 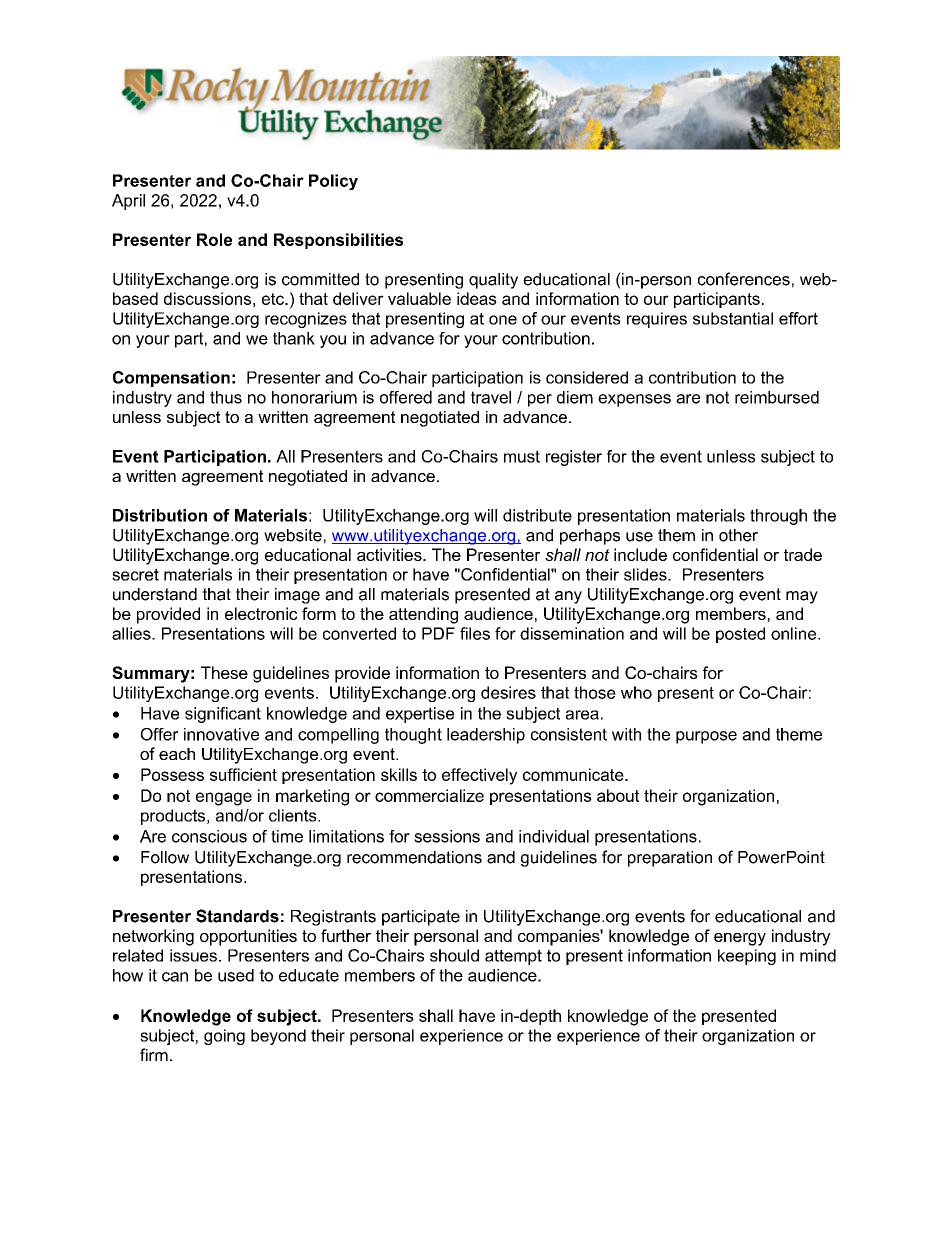 What do you see at coordinates (740, 635) in the document?
I see `posted` at bounding box center [740, 635].
